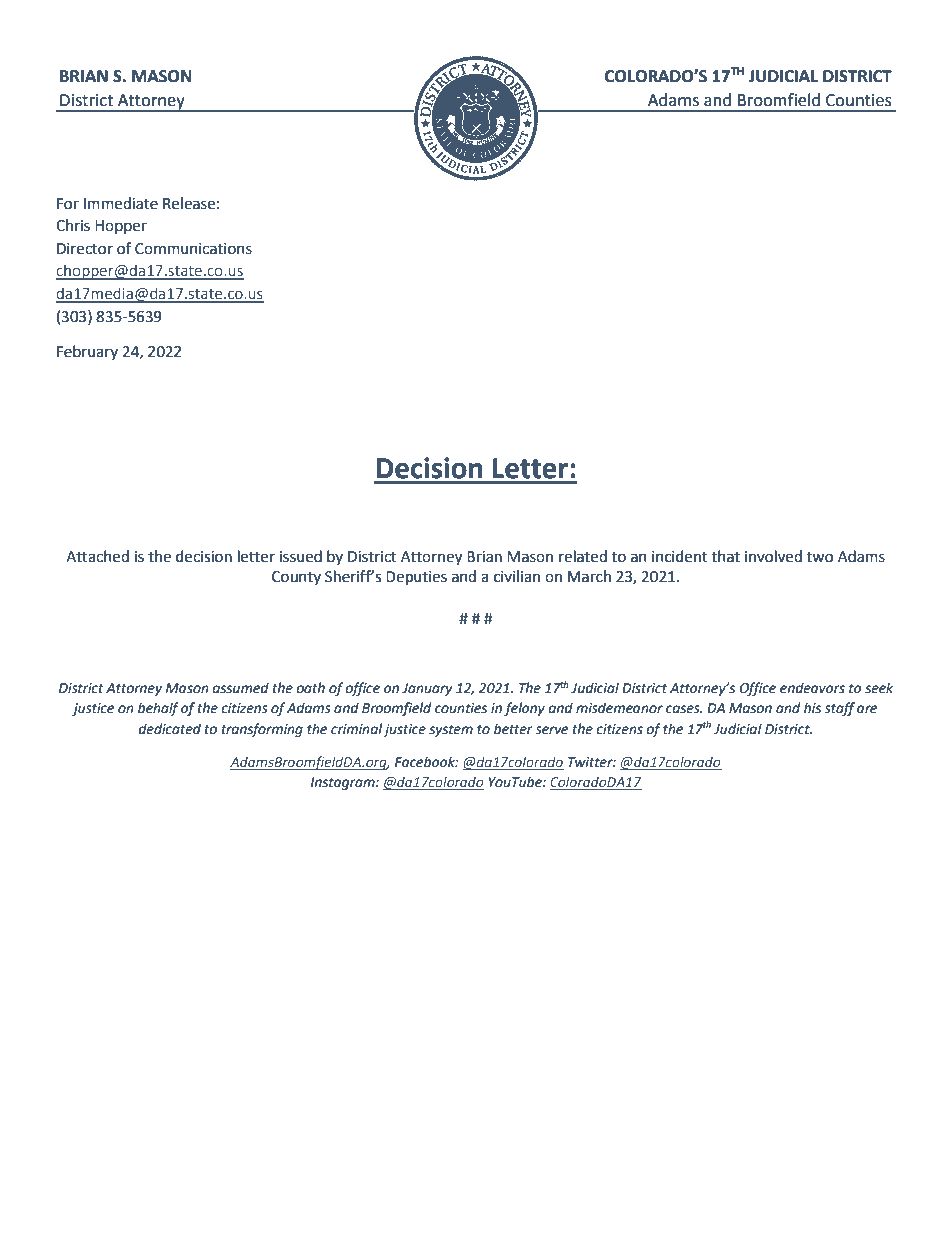  Describe the element at coordinates (517, 576) in the screenshot. I see `civilian` at that location.
